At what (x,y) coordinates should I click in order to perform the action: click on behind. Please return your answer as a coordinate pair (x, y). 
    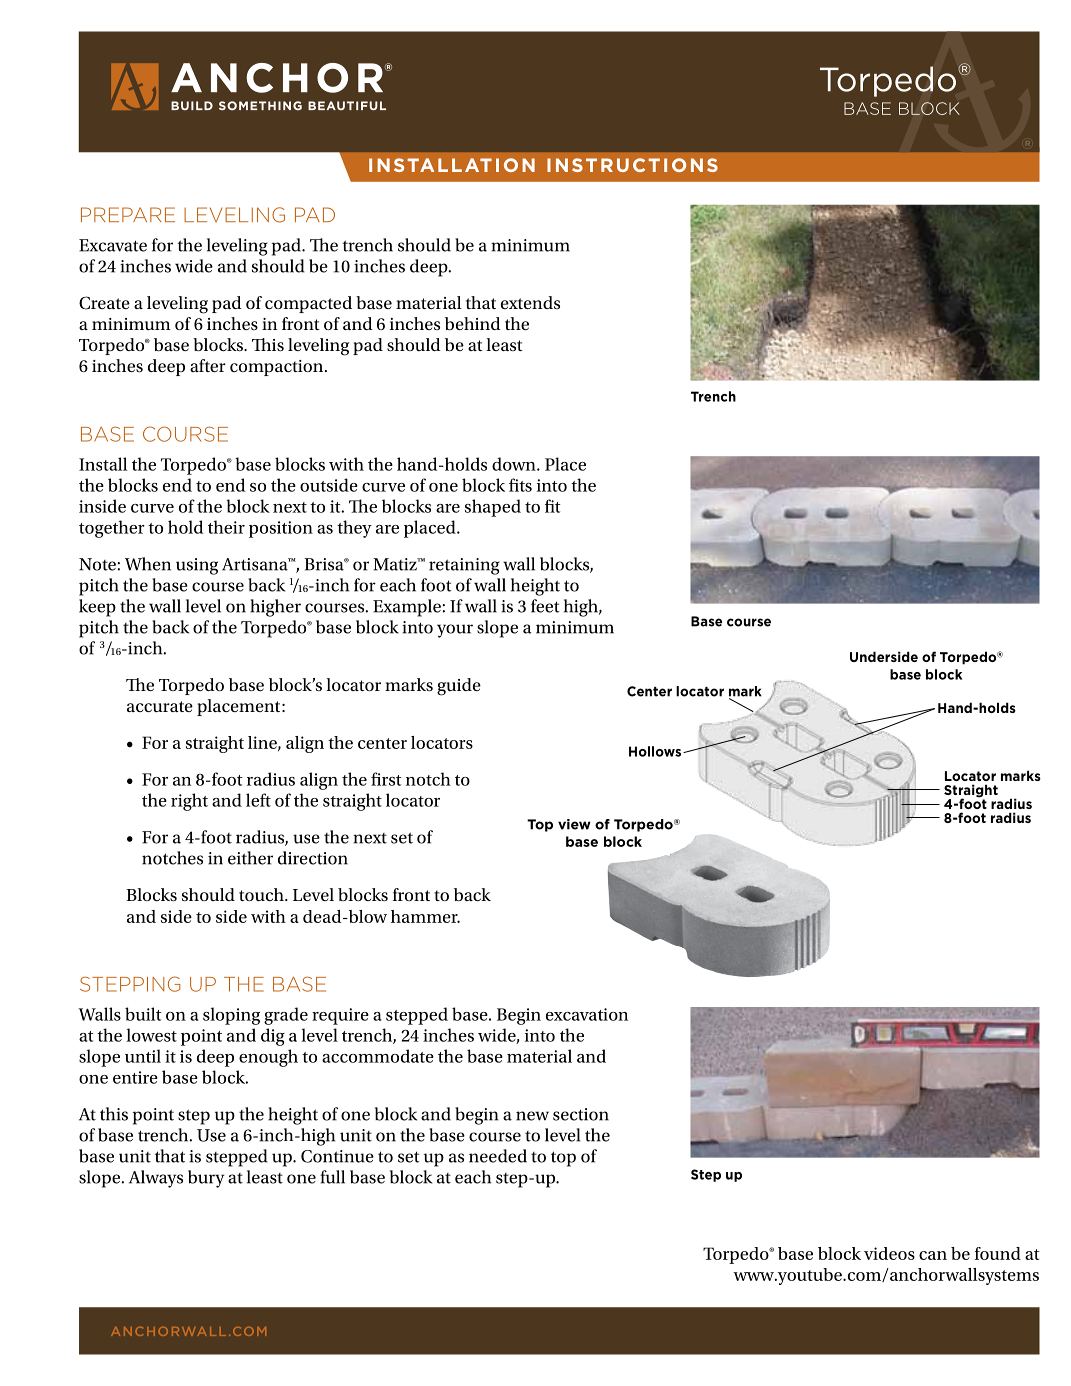
    Looking at the image, I should click on (473, 323).
